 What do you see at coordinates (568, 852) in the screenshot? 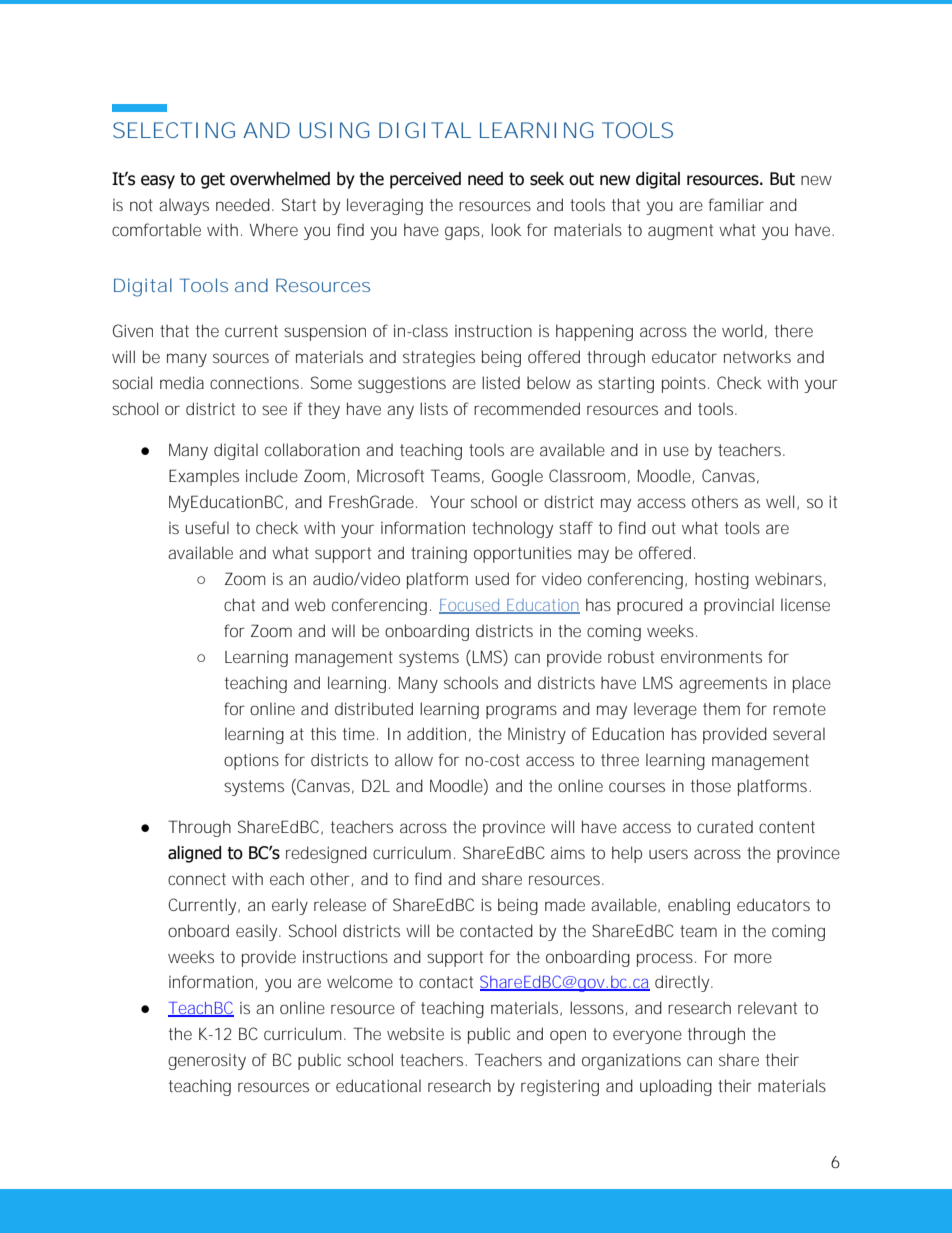
I see `aims` at bounding box center [568, 852].
